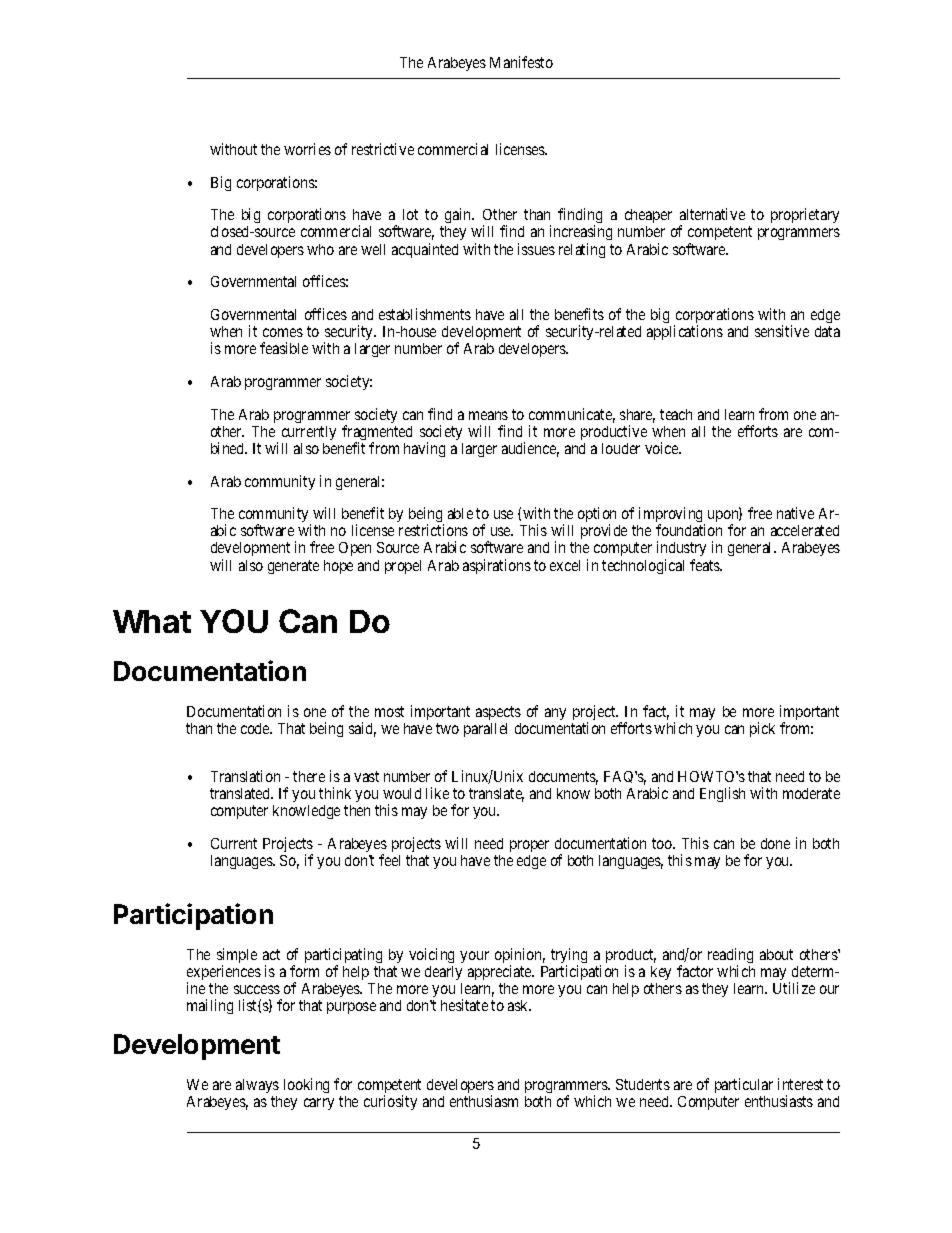  I want to click on able, so click(460, 513).
